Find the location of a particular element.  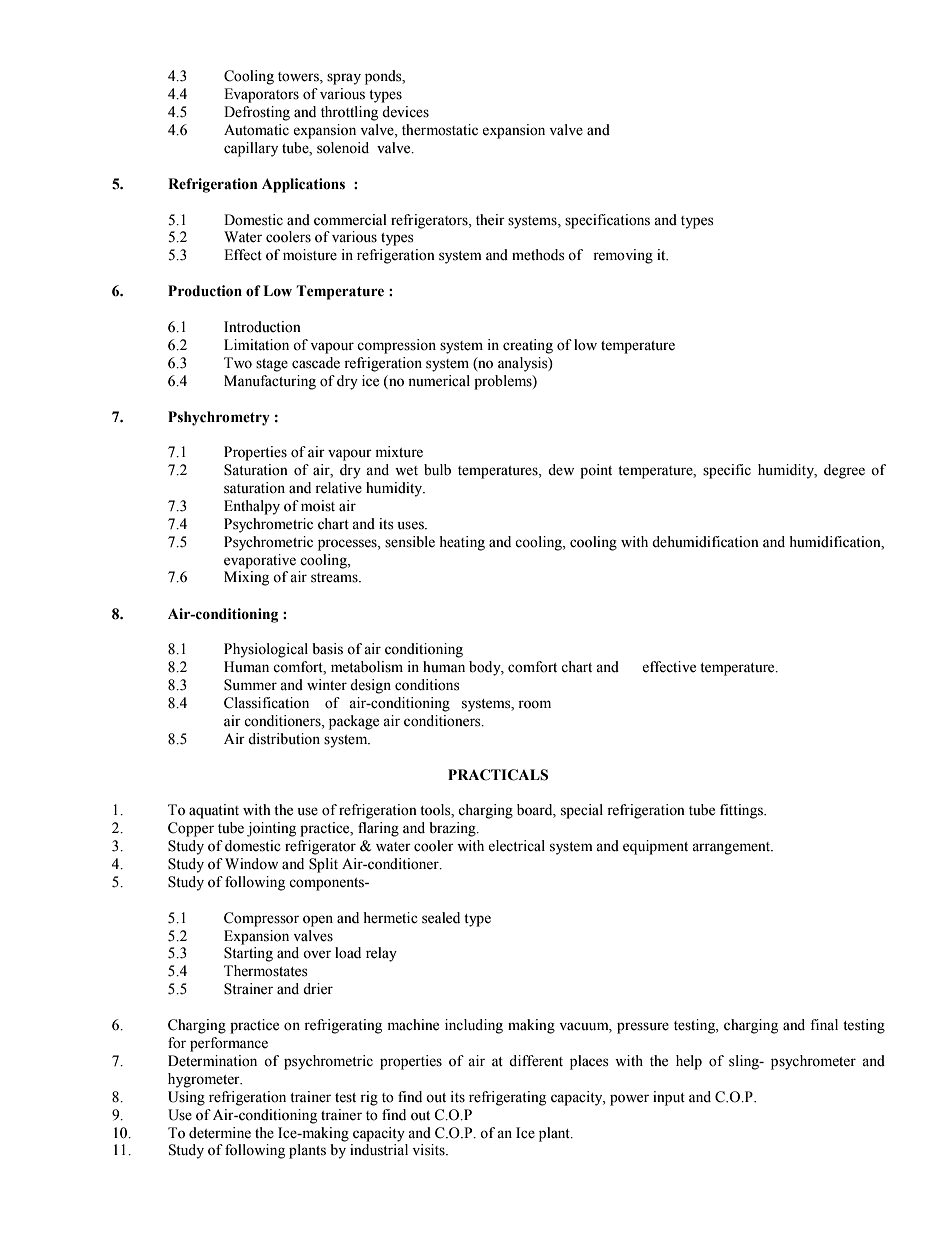

electrical is located at coordinates (516, 846).
